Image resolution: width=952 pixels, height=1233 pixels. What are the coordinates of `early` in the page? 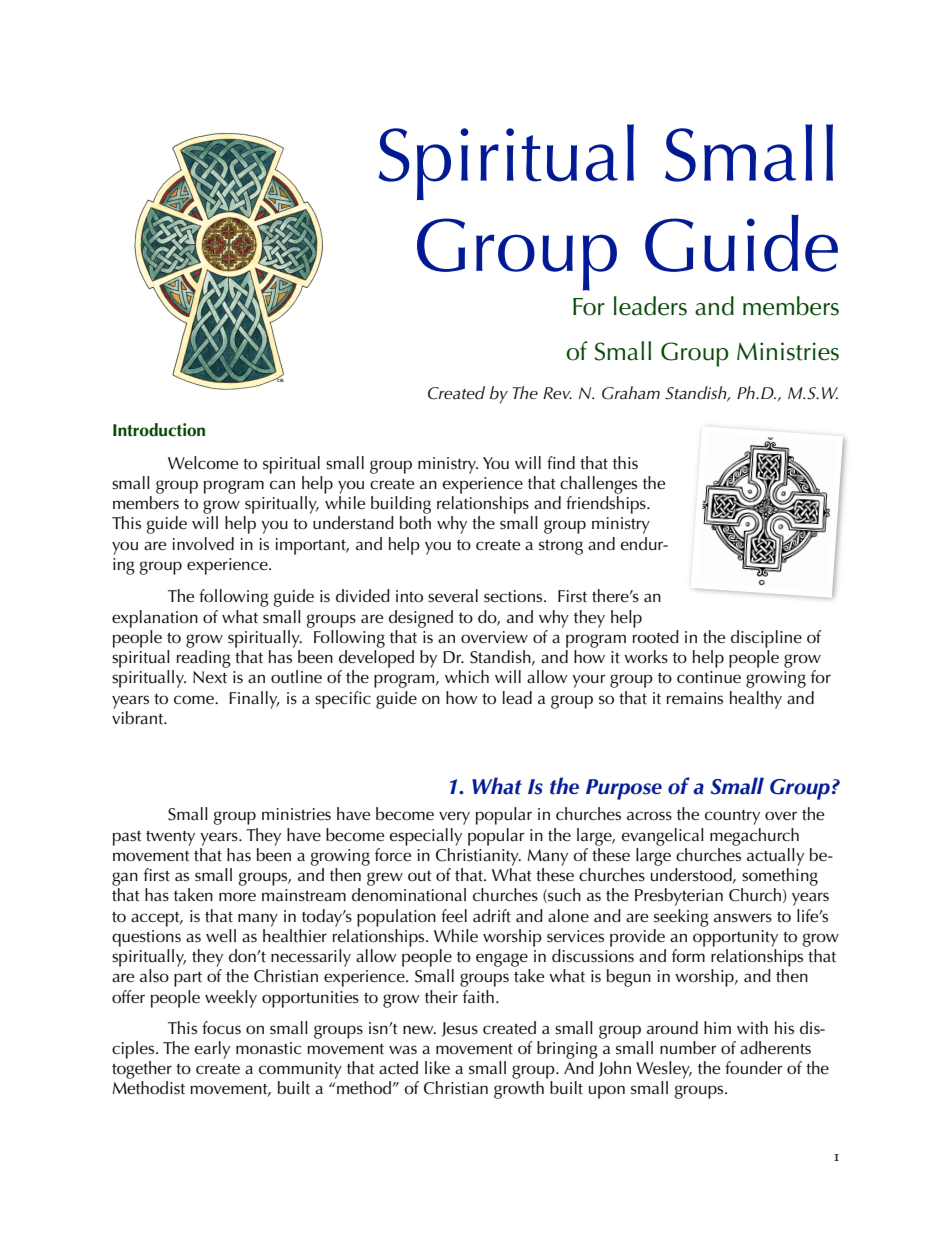 It's located at (212, 1050).
